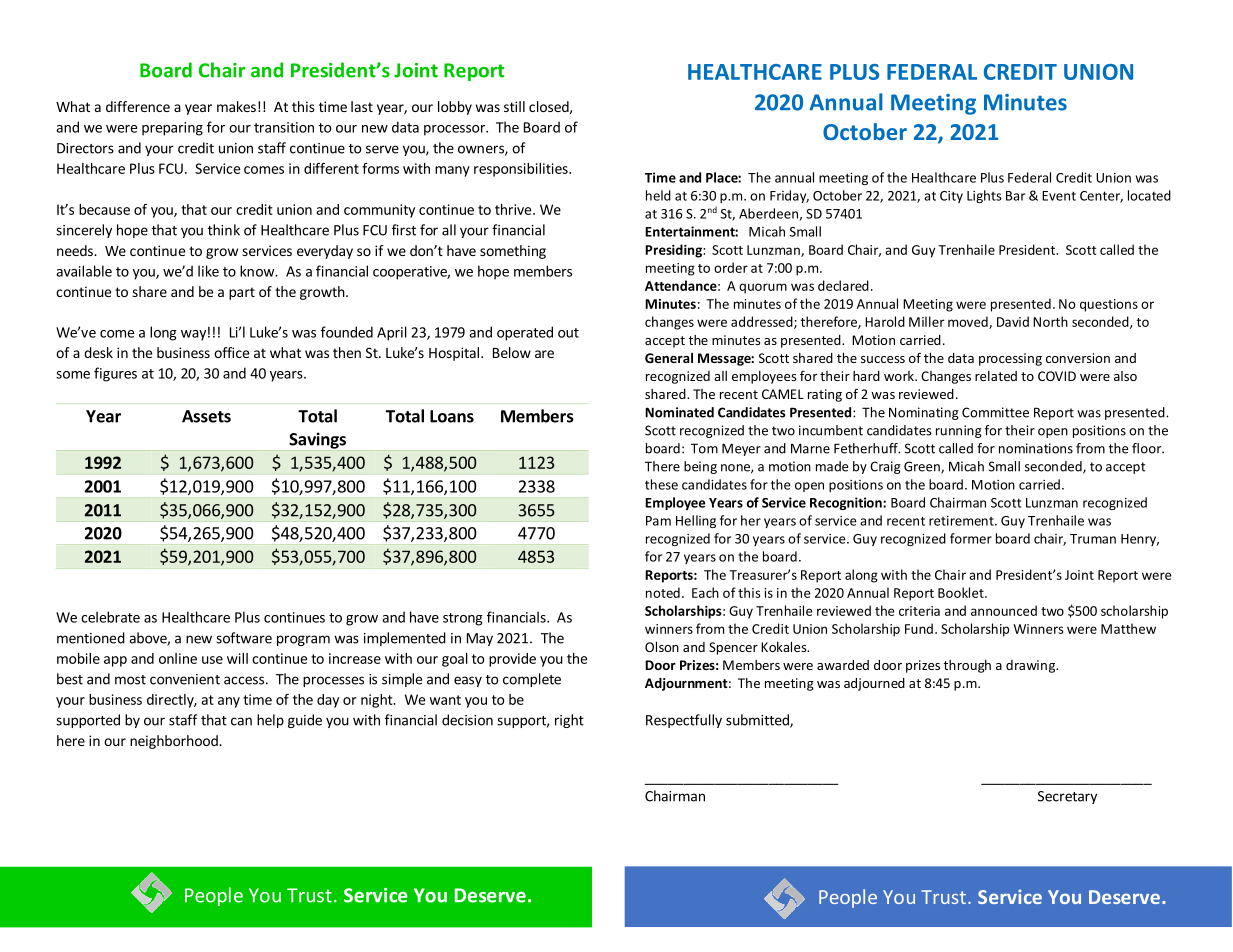 This screenshot has width=1233, height=952. Describe the element at coordinates (731, 267) in the screenshot. I see `order` at that location.
